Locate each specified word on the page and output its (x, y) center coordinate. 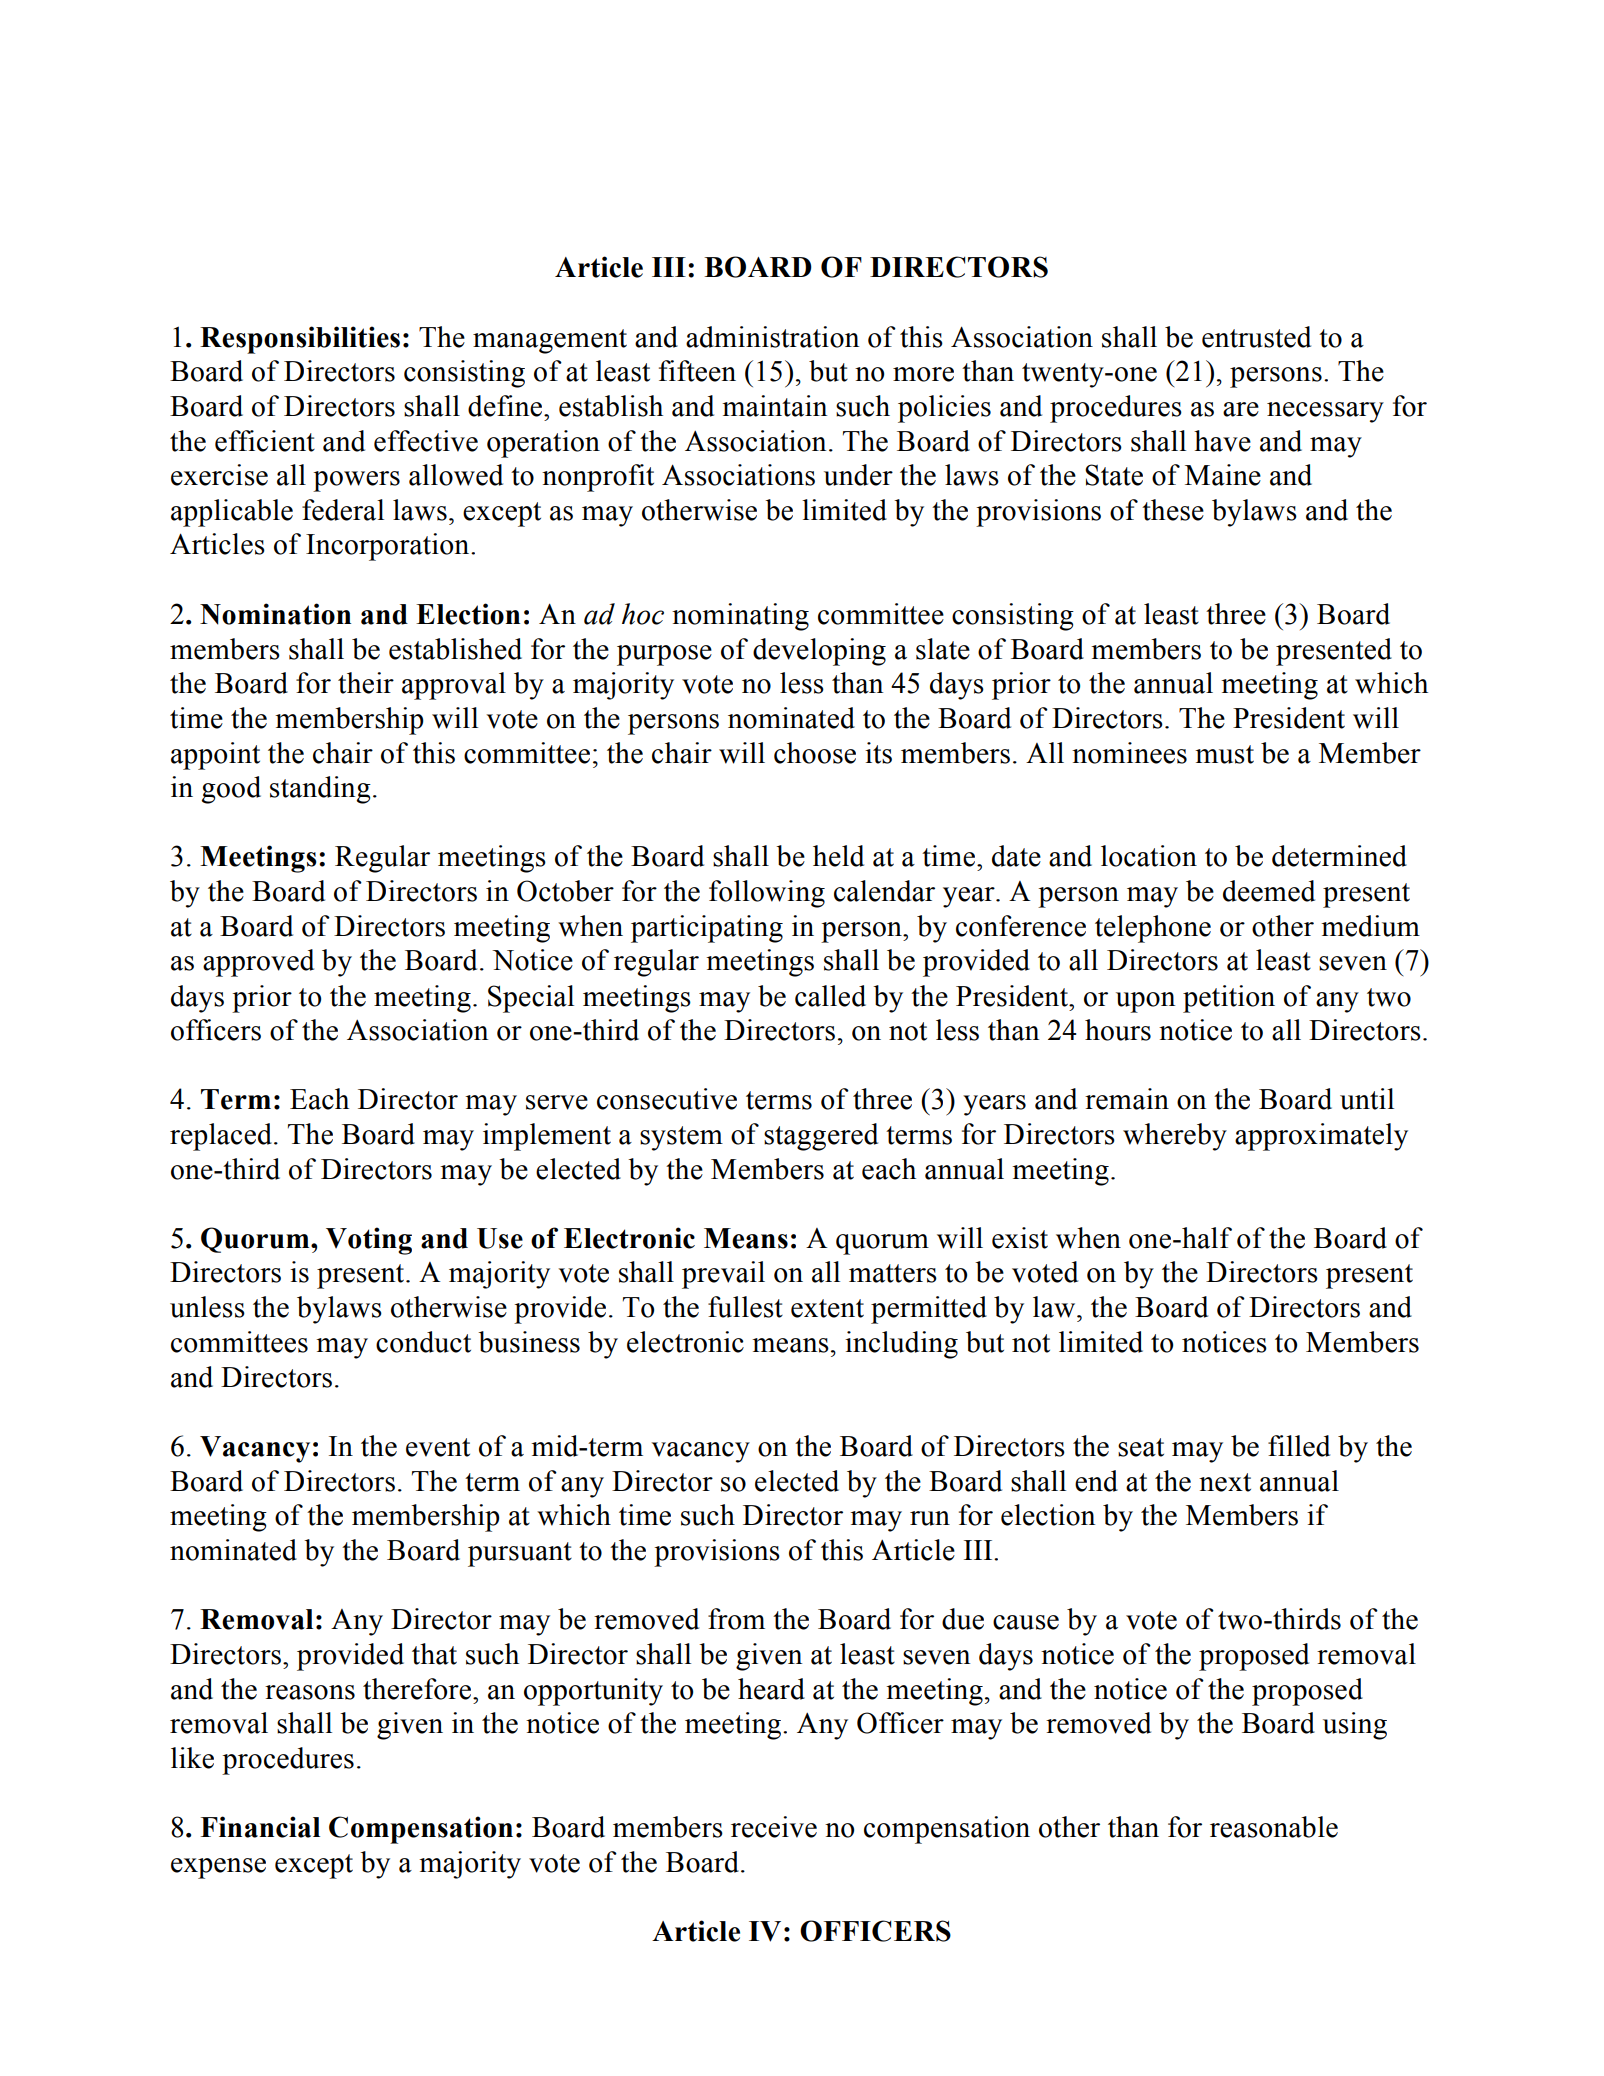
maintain (774, 406)
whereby (1175, 1137)
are (1241, 409)
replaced (221, 1137)
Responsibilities (300, 340)
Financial (260, 1827)
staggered (821, 1137)
